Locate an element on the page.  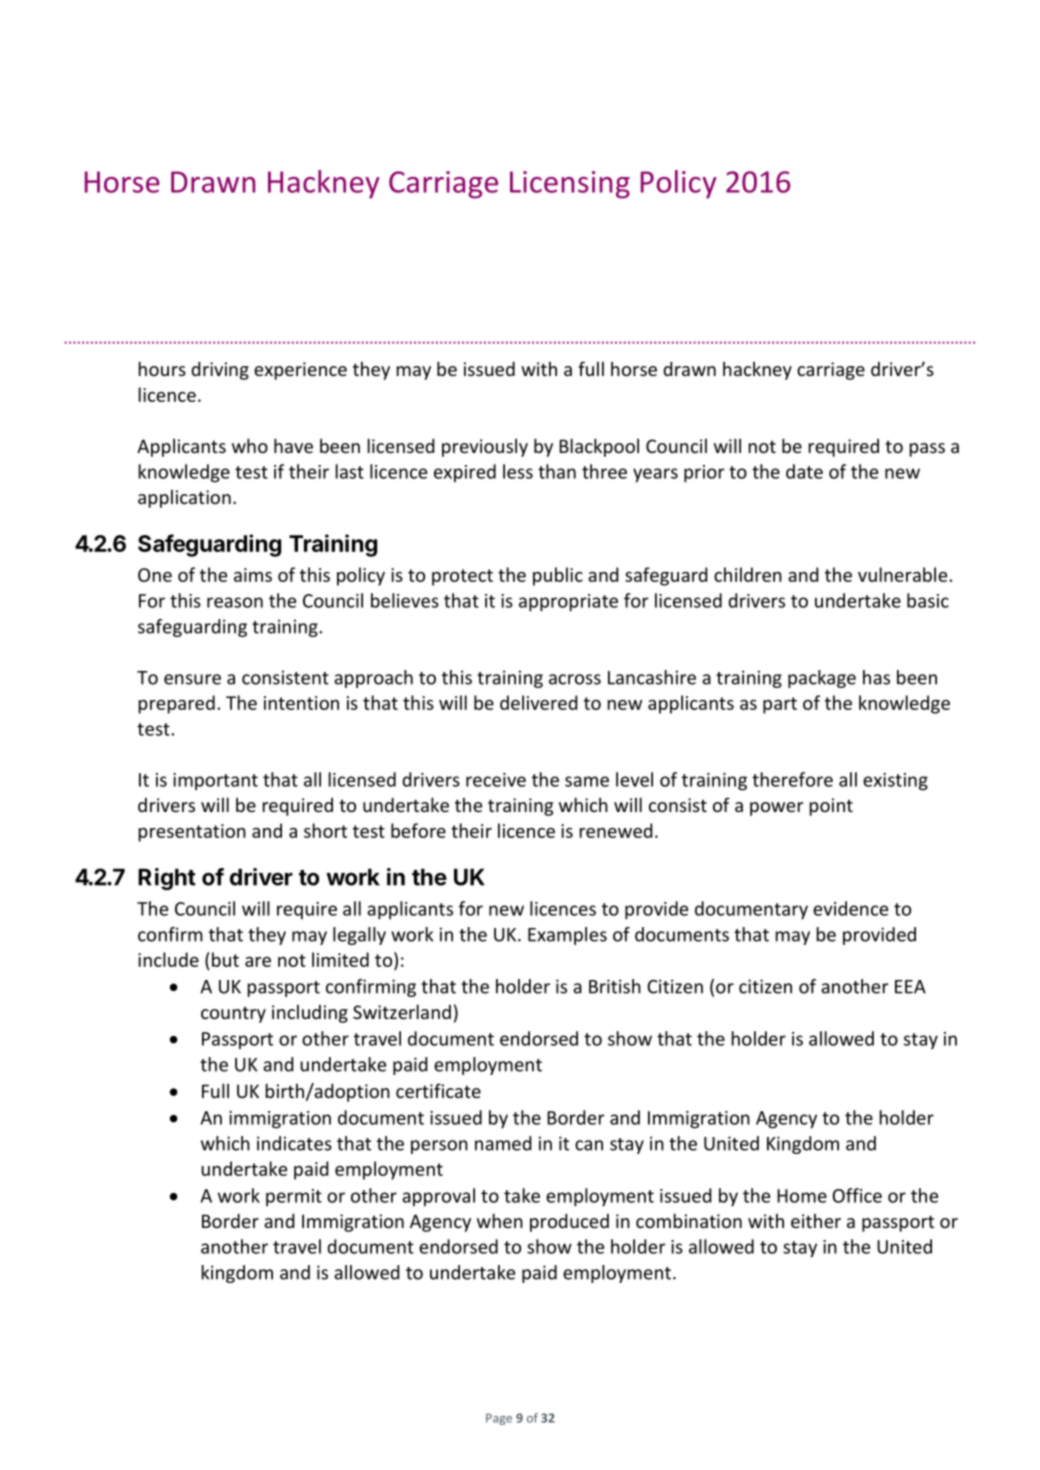
point is located at coordinates (831, 807).
